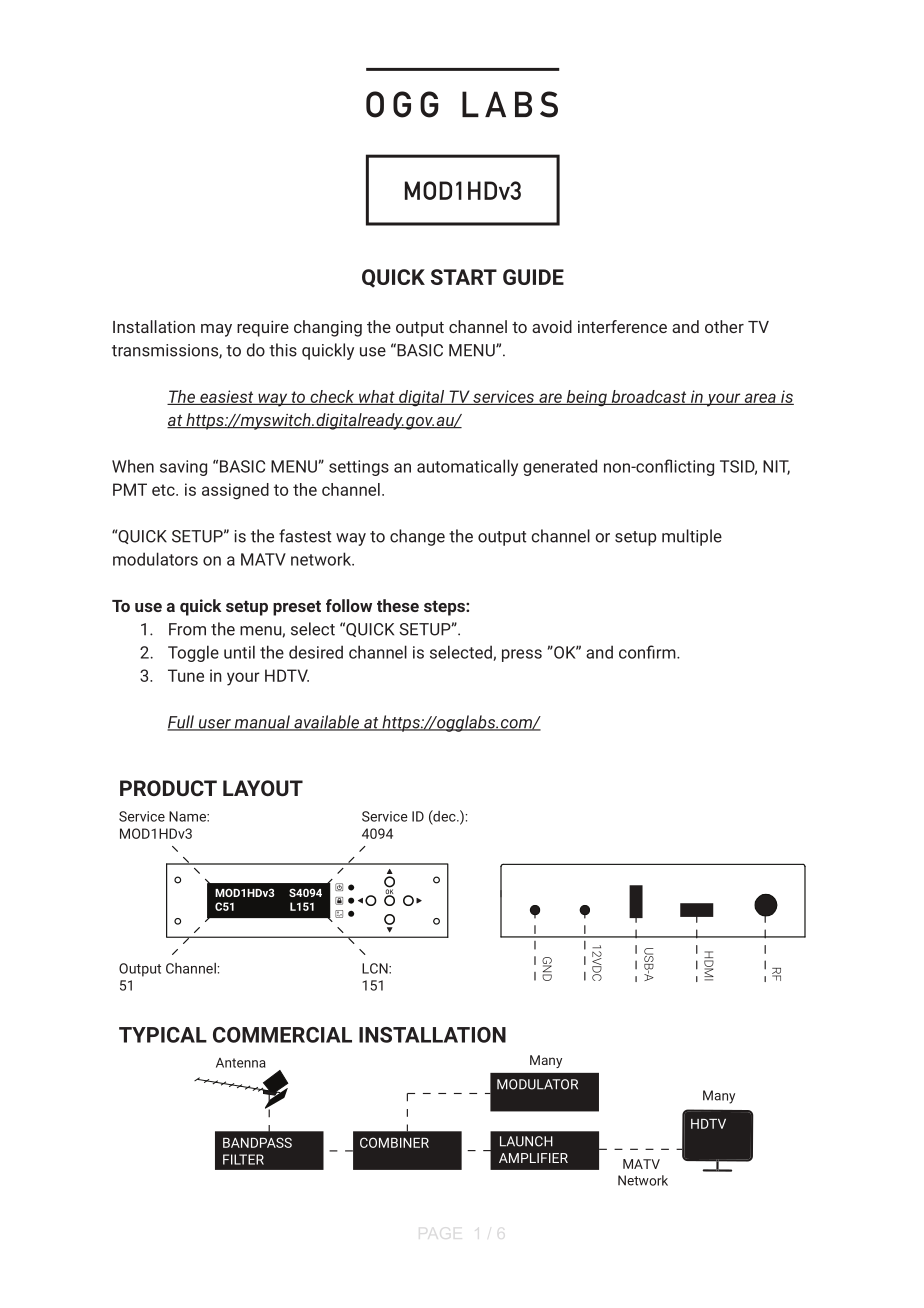 The image size is (924, 1308). Describe the element at coordinates (692, 537) in the screenshot. I see `multiple` at that location.
